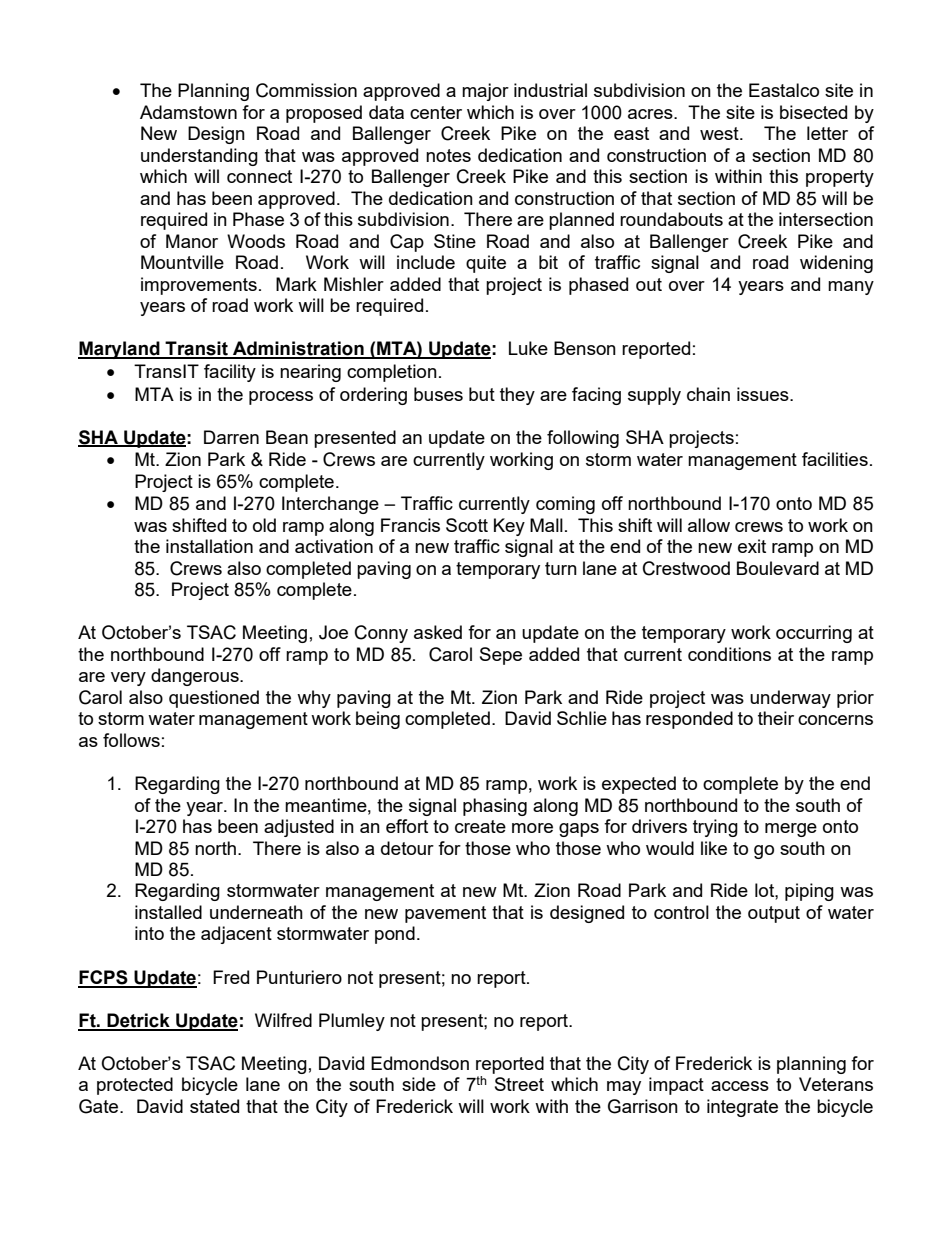  Describe the element at coordinates (740, 1086) in the image. I see `access` at that location.
